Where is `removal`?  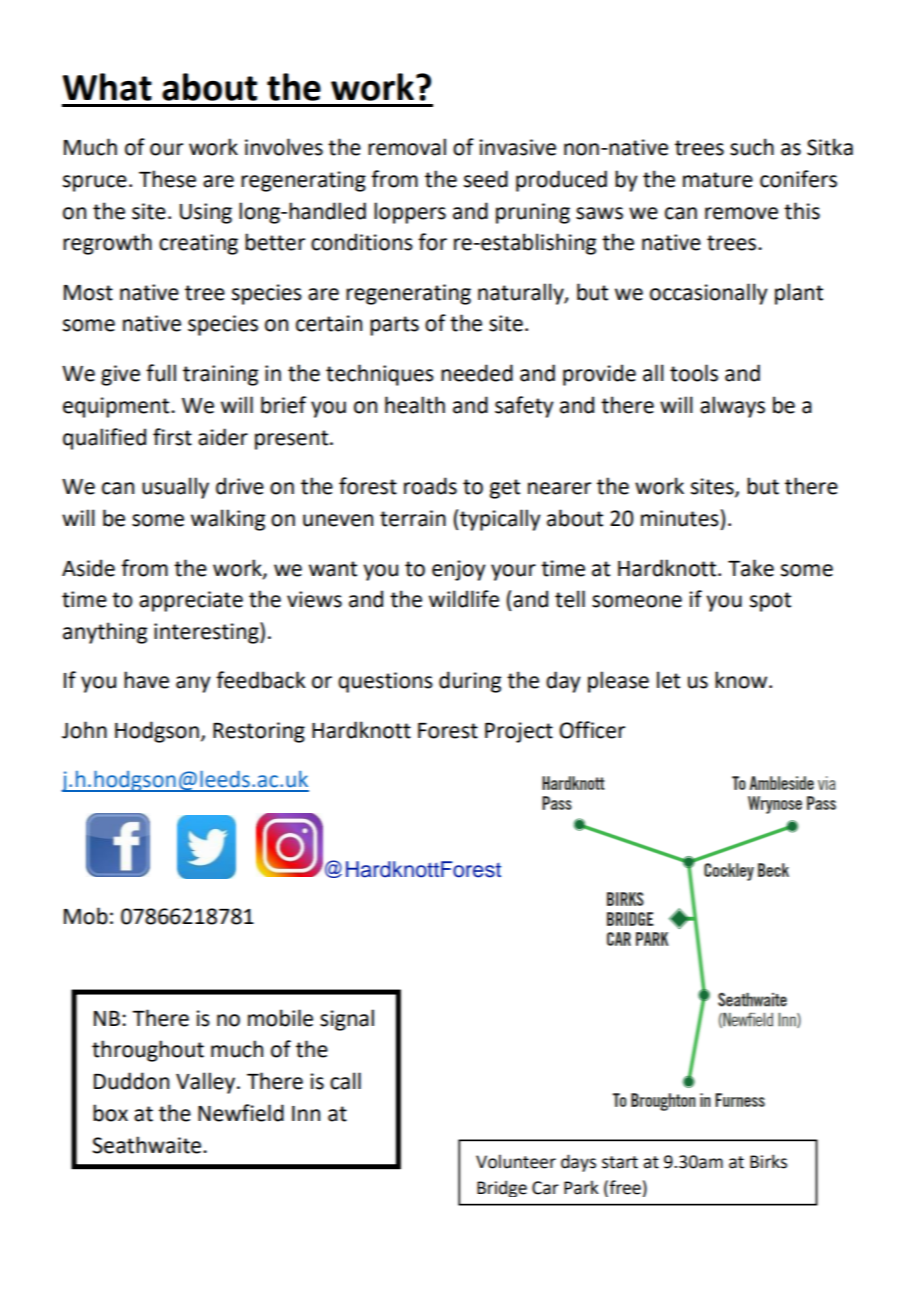
removal is located at coordinates (407, 147).
